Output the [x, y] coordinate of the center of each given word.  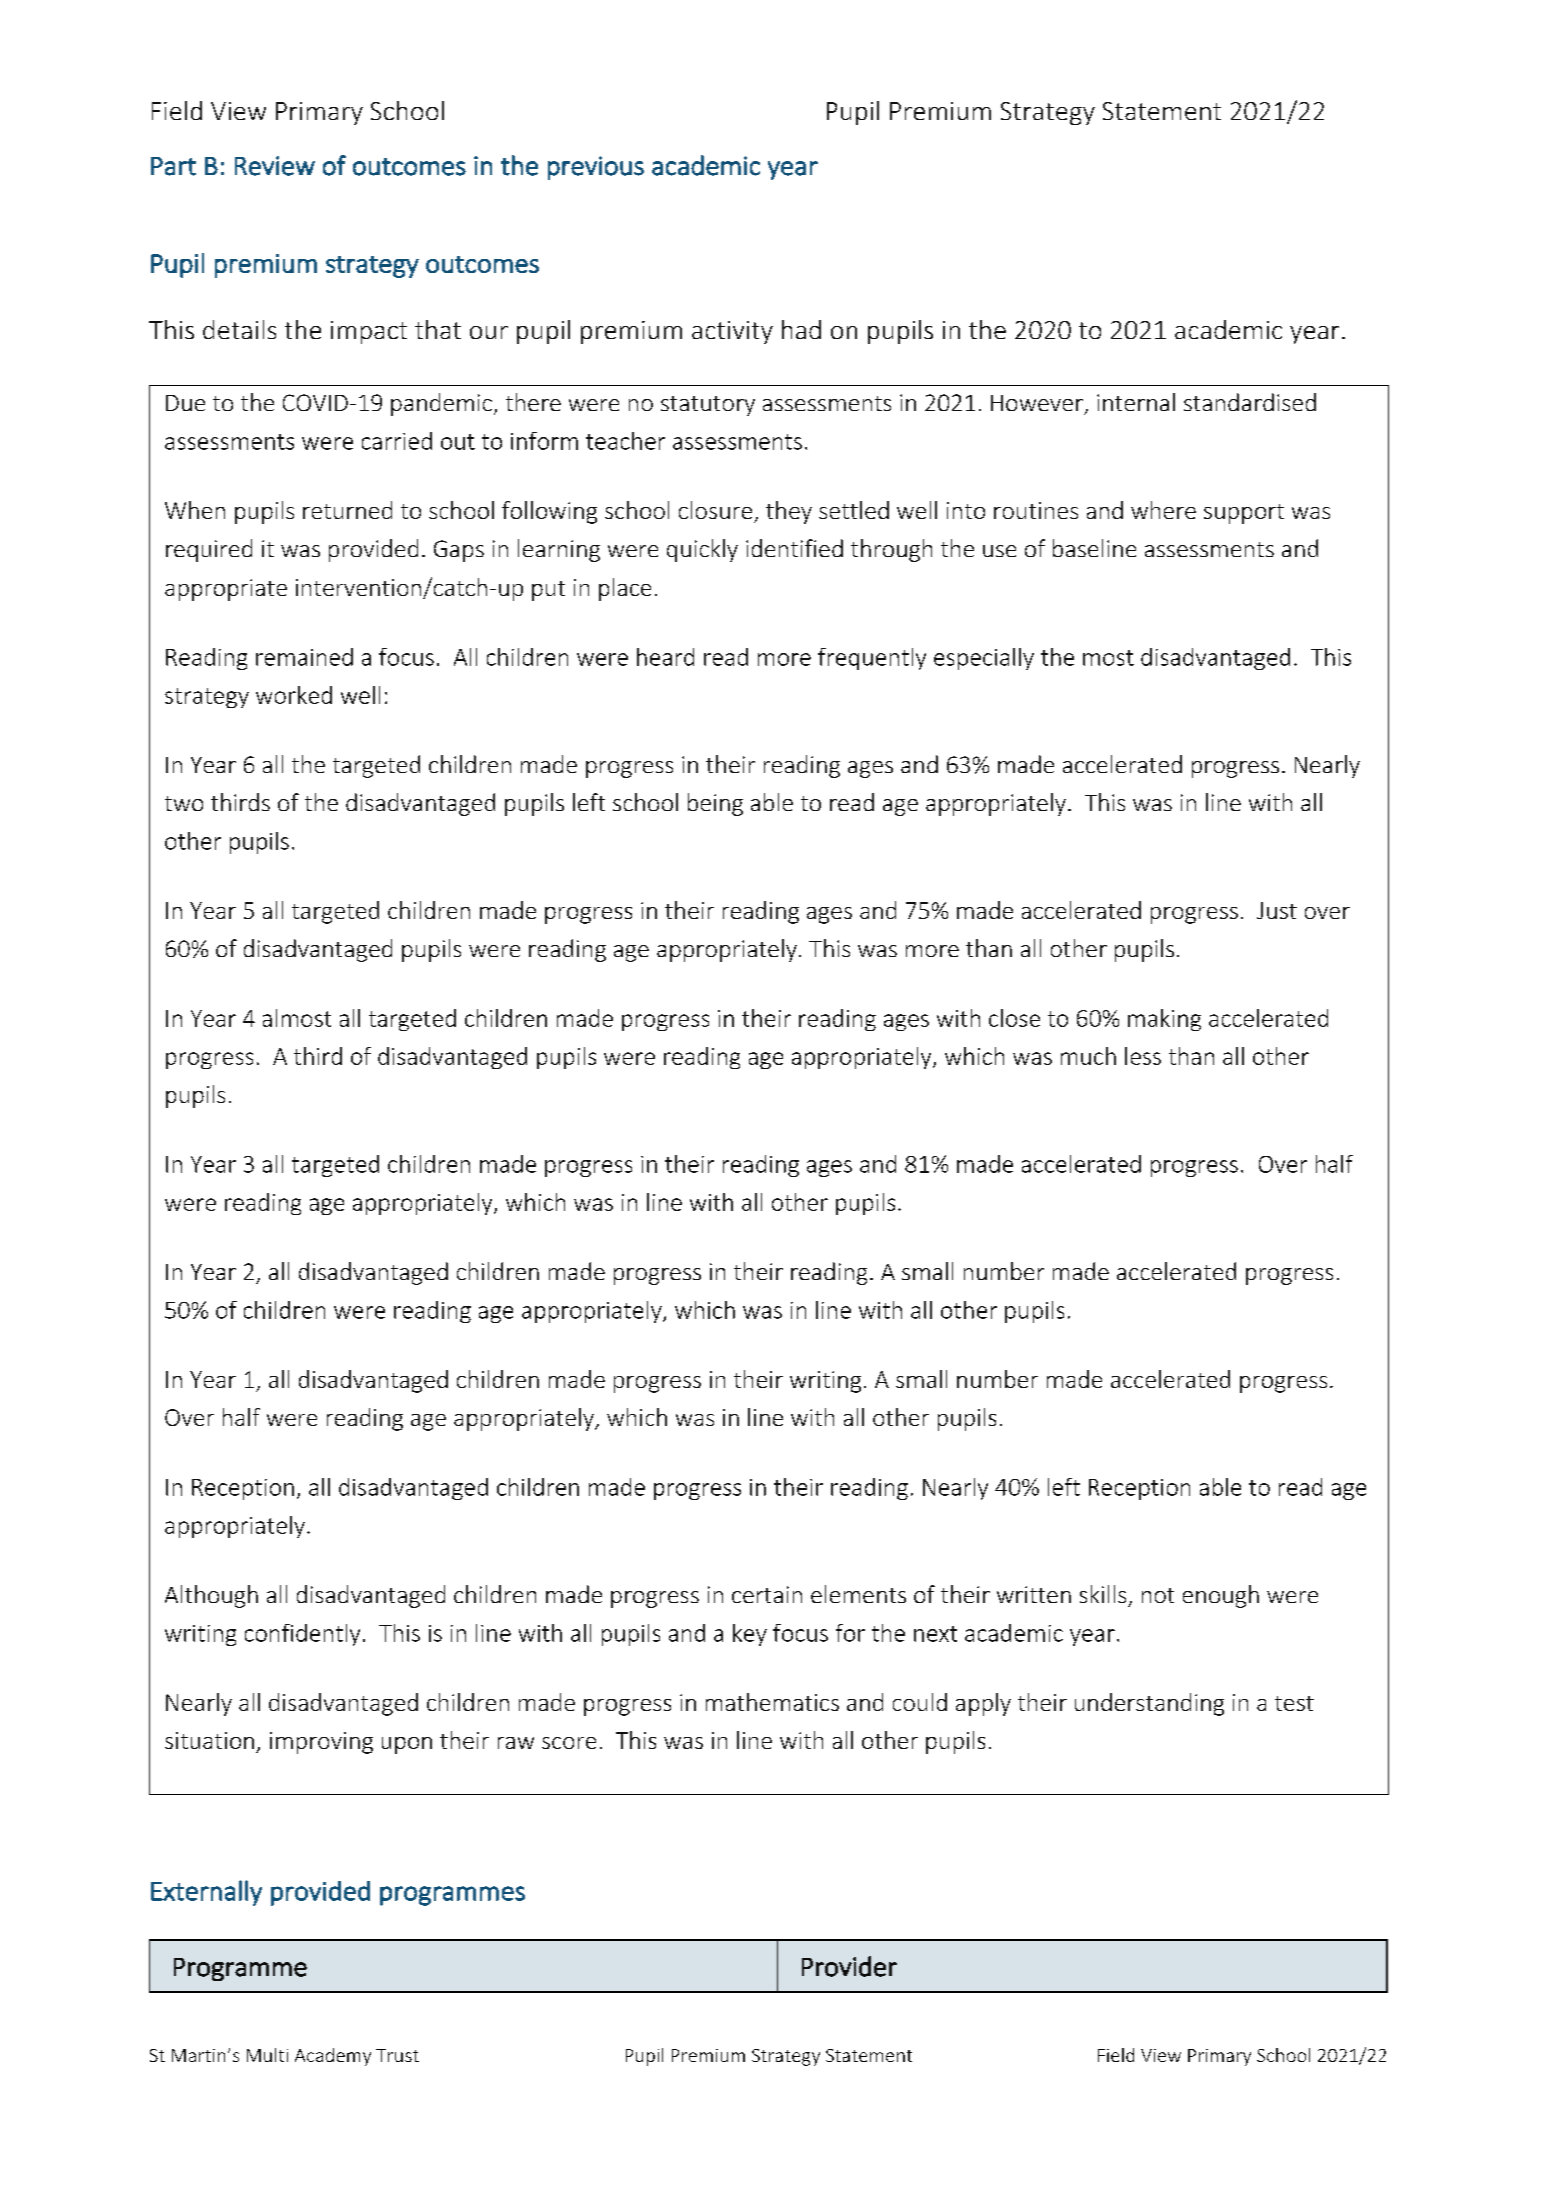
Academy [333, 2057]
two [184, 803]
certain [767, 1594]
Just [1277, 910]
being [715, 804]
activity [732, 332]
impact [369, 332]
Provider [849, 1966]
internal [1136, 402]
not [1158, 1595]
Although [211, 1596]
